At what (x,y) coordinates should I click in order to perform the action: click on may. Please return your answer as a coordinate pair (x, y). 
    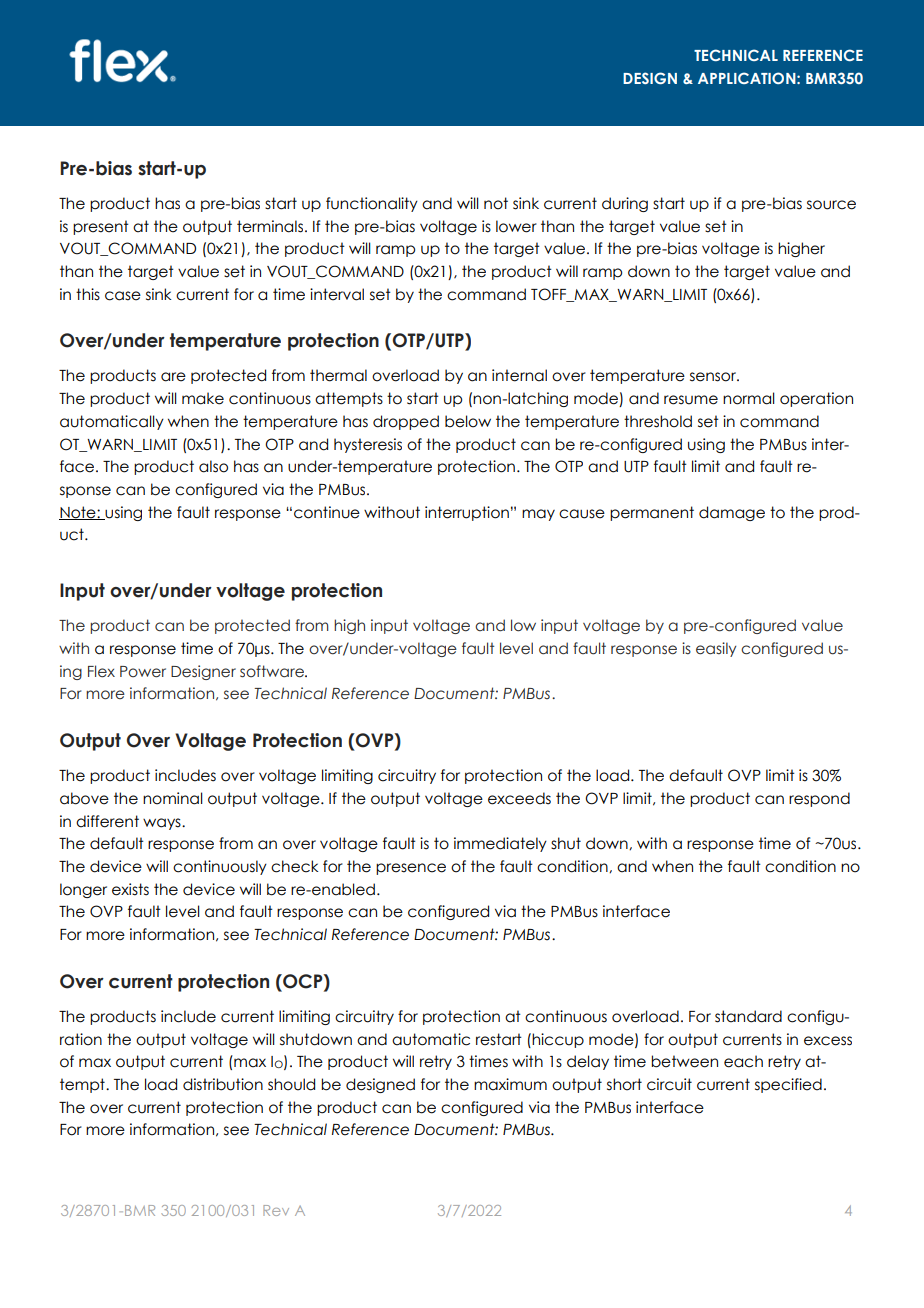
    Looking at the image, I should click on (538, 515).
